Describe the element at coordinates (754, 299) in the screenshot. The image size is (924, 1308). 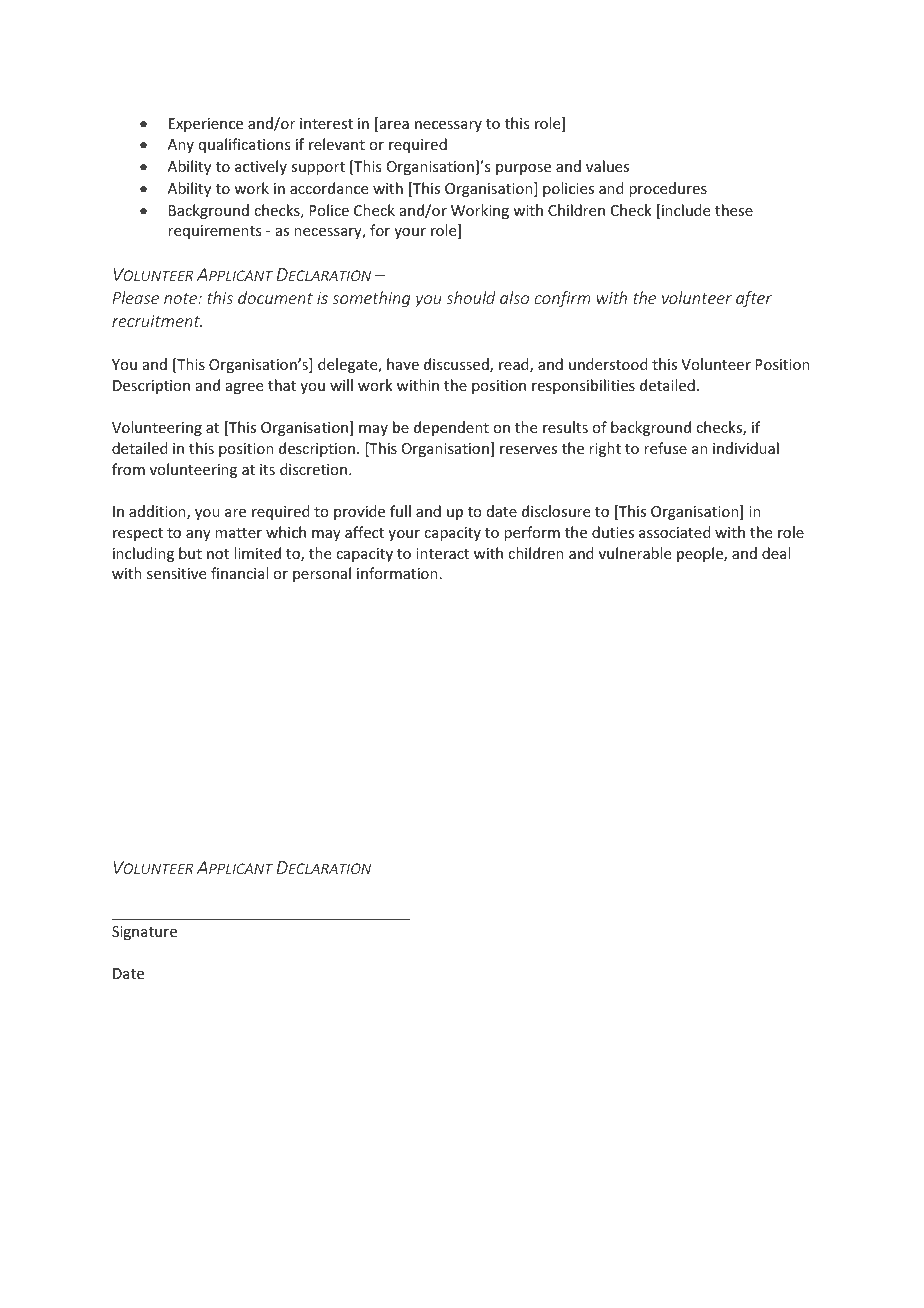
I see `after` at that location.
